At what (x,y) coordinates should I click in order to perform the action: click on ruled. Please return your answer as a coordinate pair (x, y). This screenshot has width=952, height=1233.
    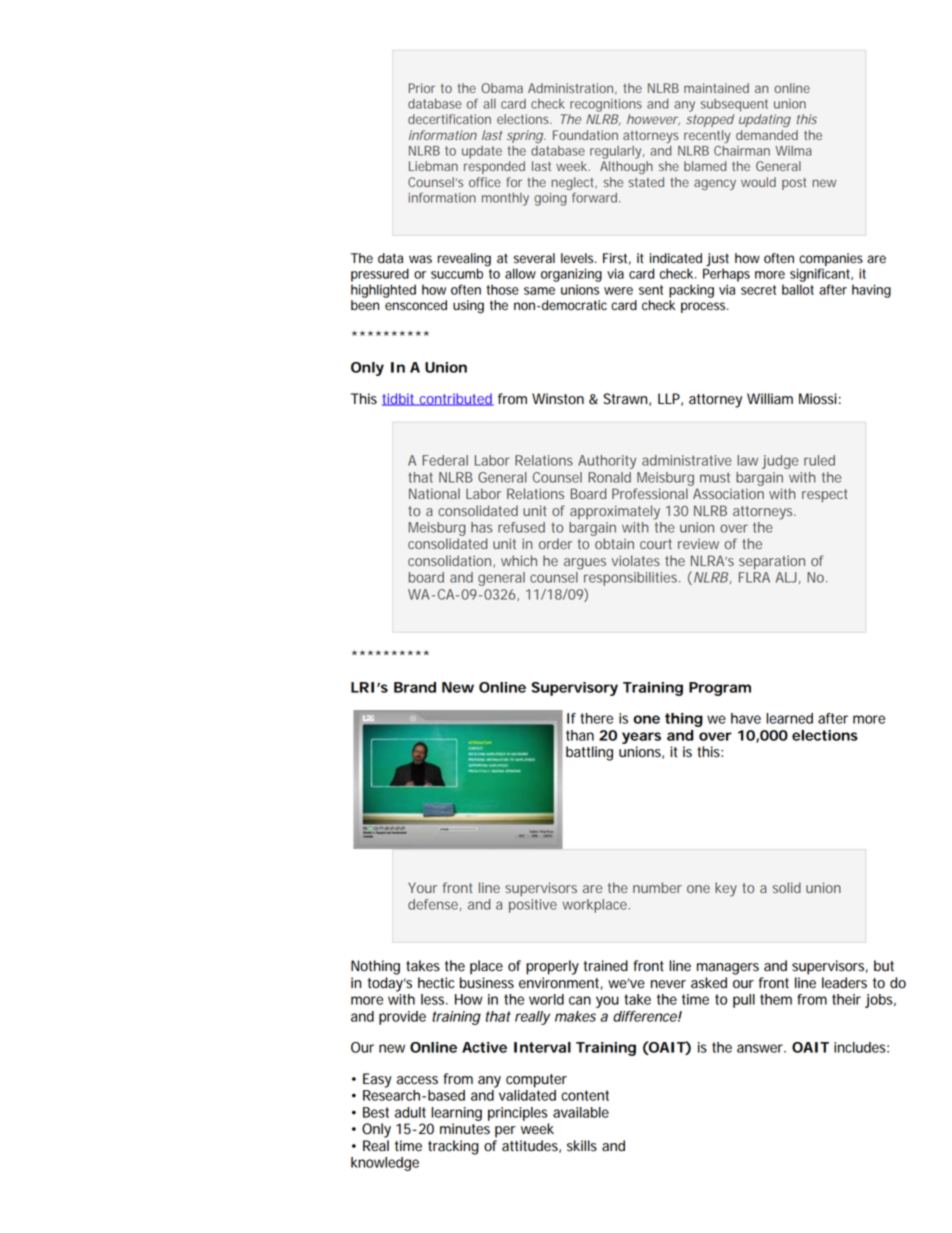
    Looking at the image, I should click on (819, 460).
